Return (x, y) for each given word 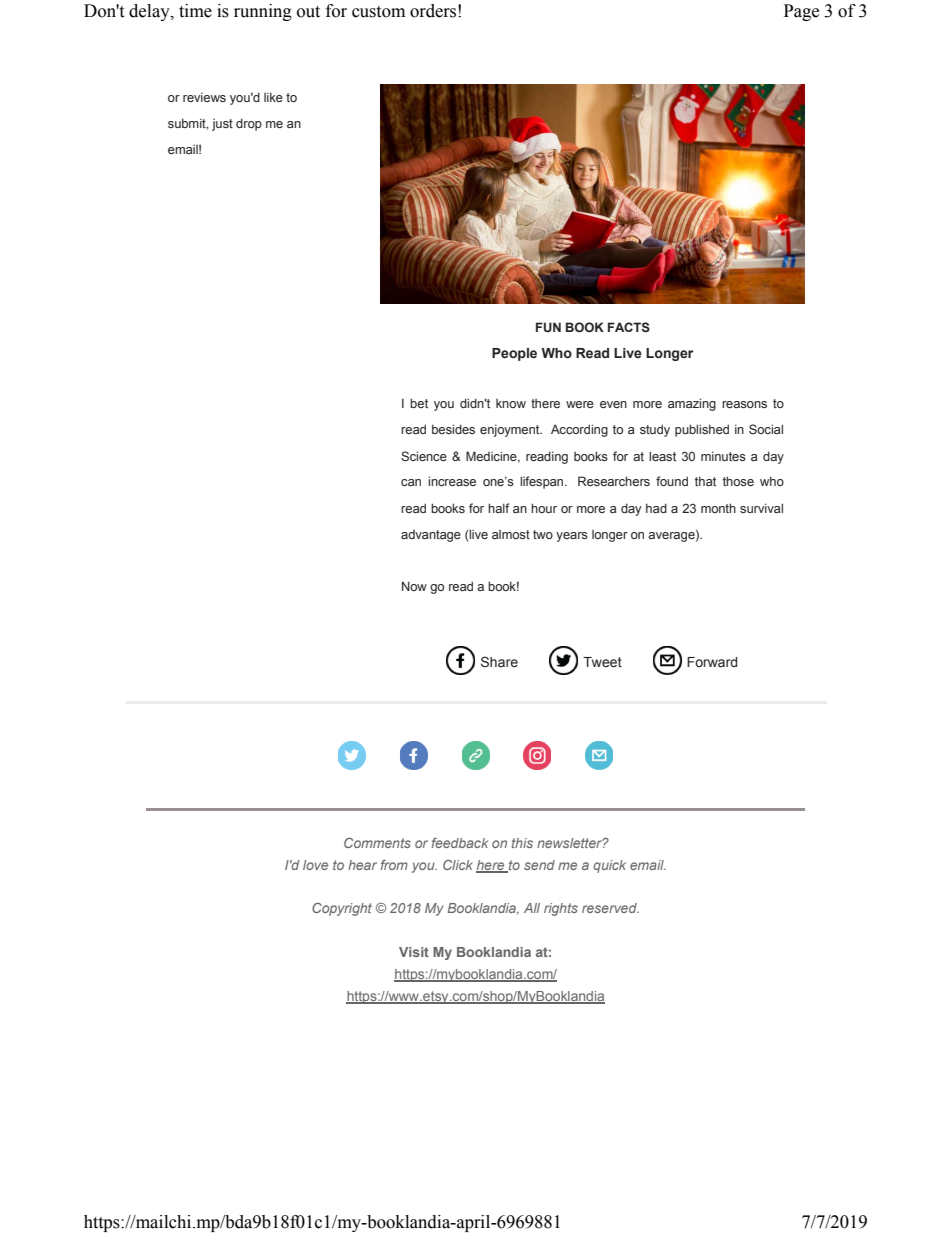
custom (378, 12)
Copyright (342, 909)
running (263, 12)
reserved (610, 908)
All (532, 908)
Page (801, 12)
